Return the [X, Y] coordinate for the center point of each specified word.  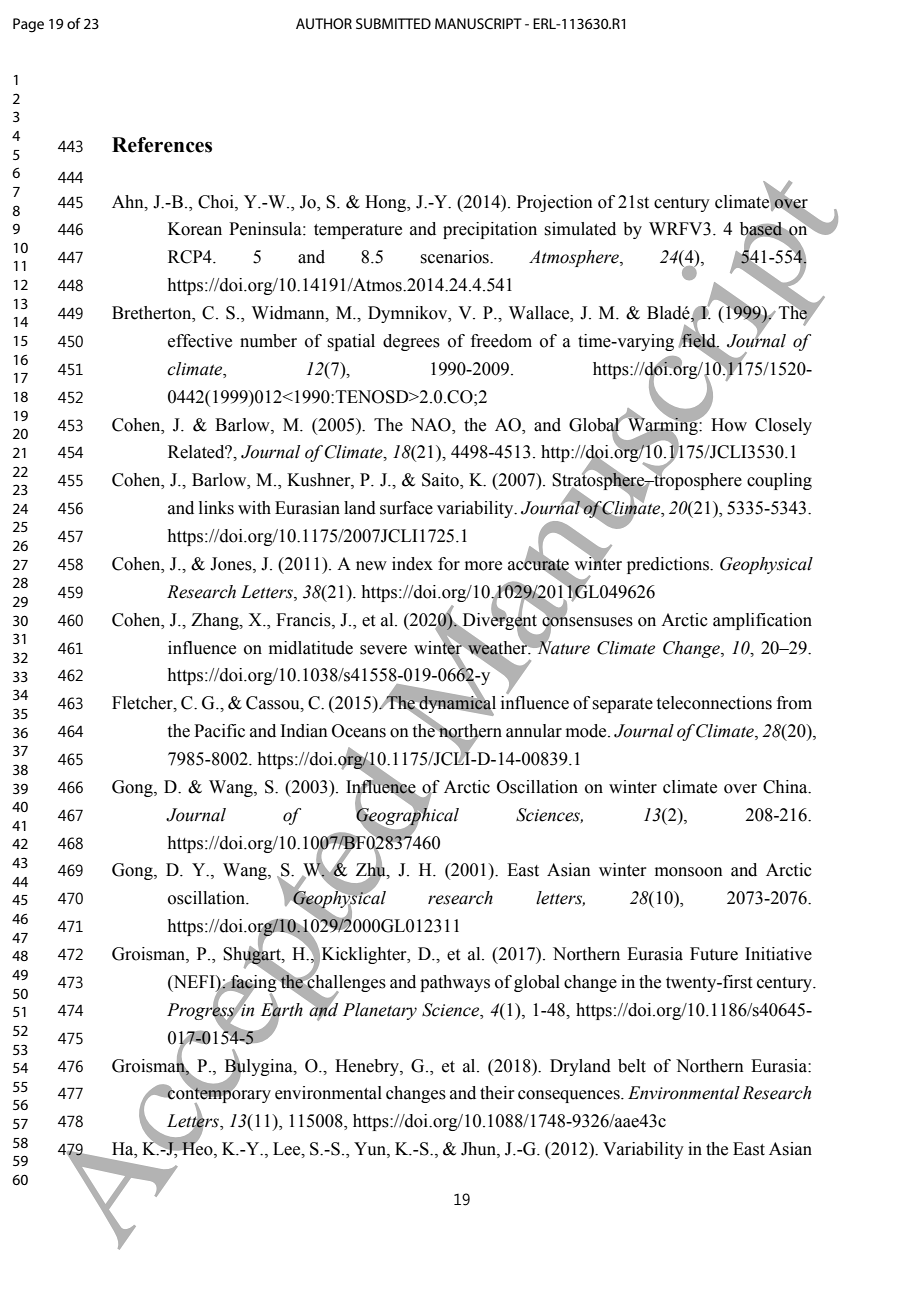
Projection [555, 203]
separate [622, 705]
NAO [432, 425]
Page [28, 25]
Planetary [380, 1011]
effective [200, 341]
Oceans [359, 731]
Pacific [219, 731]
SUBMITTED [393, 23]
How [729, 425]
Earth [282, 1009]
